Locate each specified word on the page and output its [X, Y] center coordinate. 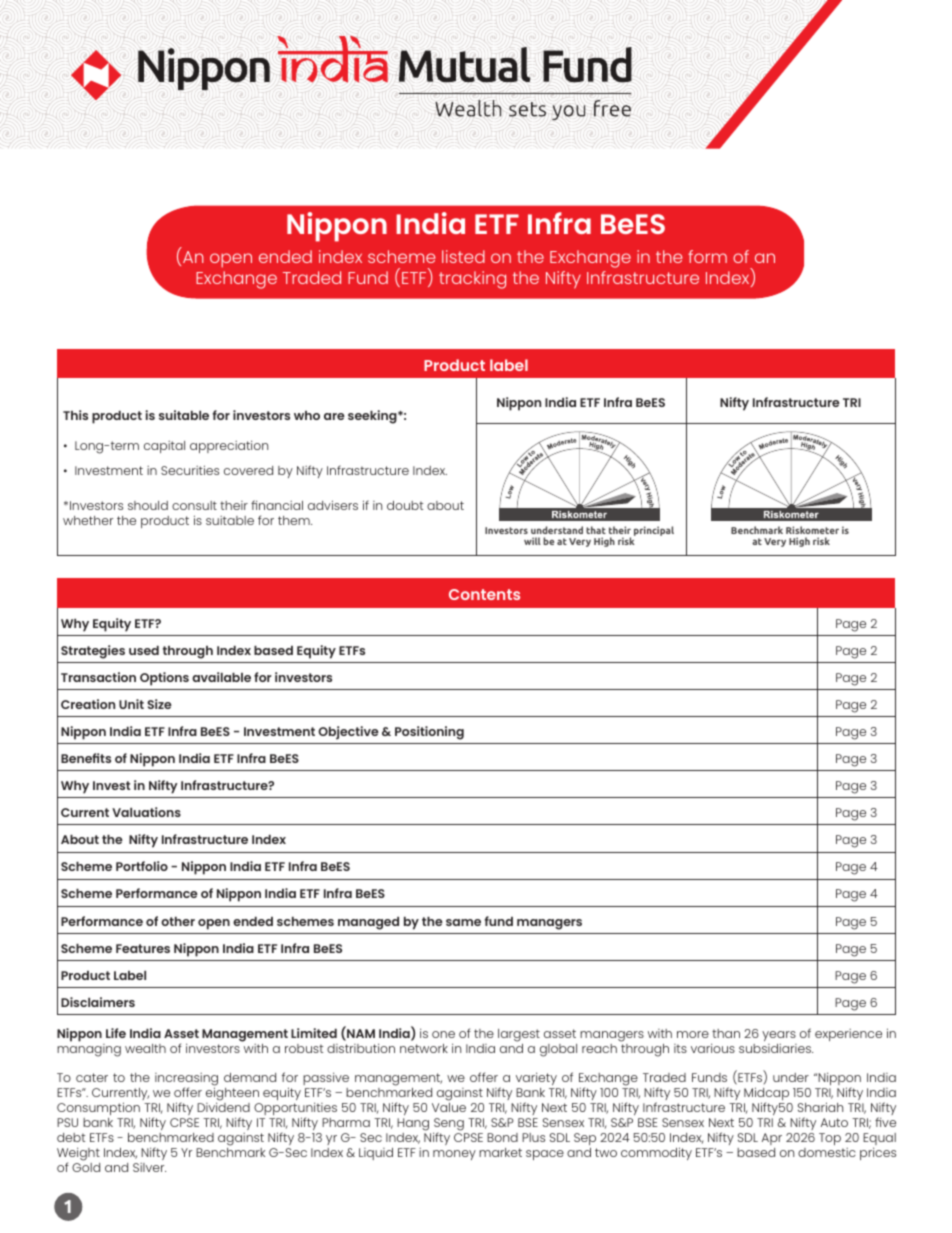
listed [463, 256]
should [148, 505]
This [75, 415]
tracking [472, 280]
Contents [484, 594]
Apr [772, 1139]
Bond [502, 1137]
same [463, 922]
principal [654, 531]
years [779, 1036]
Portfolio [142, 866]
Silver [149, 1167]
